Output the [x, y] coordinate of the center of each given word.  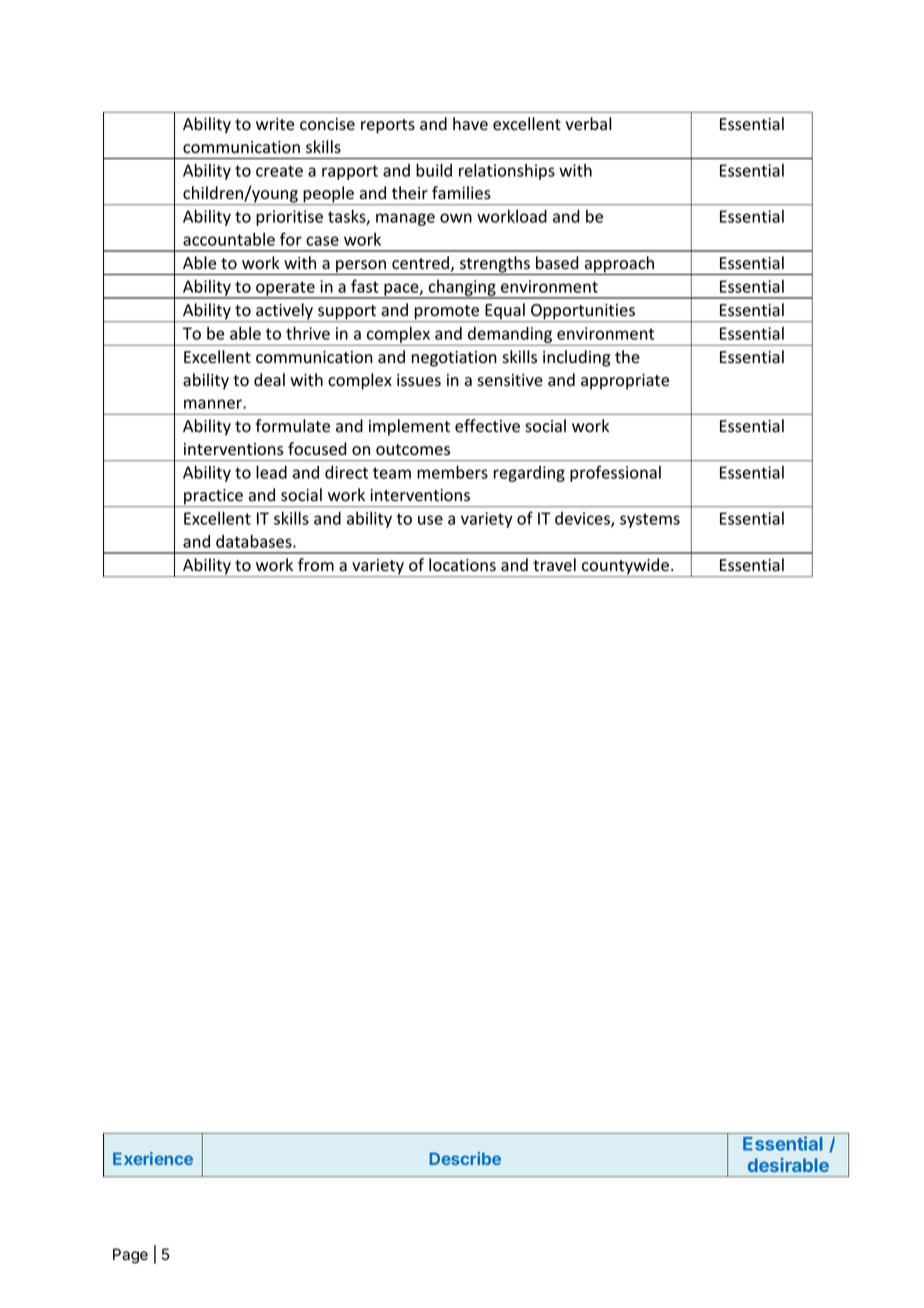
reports [388, 126]
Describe [465, 1158]
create [279, 171]
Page [130, 1256]
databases [255, 541]
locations [462, 565]
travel [554, 565]
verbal [588, 124]
